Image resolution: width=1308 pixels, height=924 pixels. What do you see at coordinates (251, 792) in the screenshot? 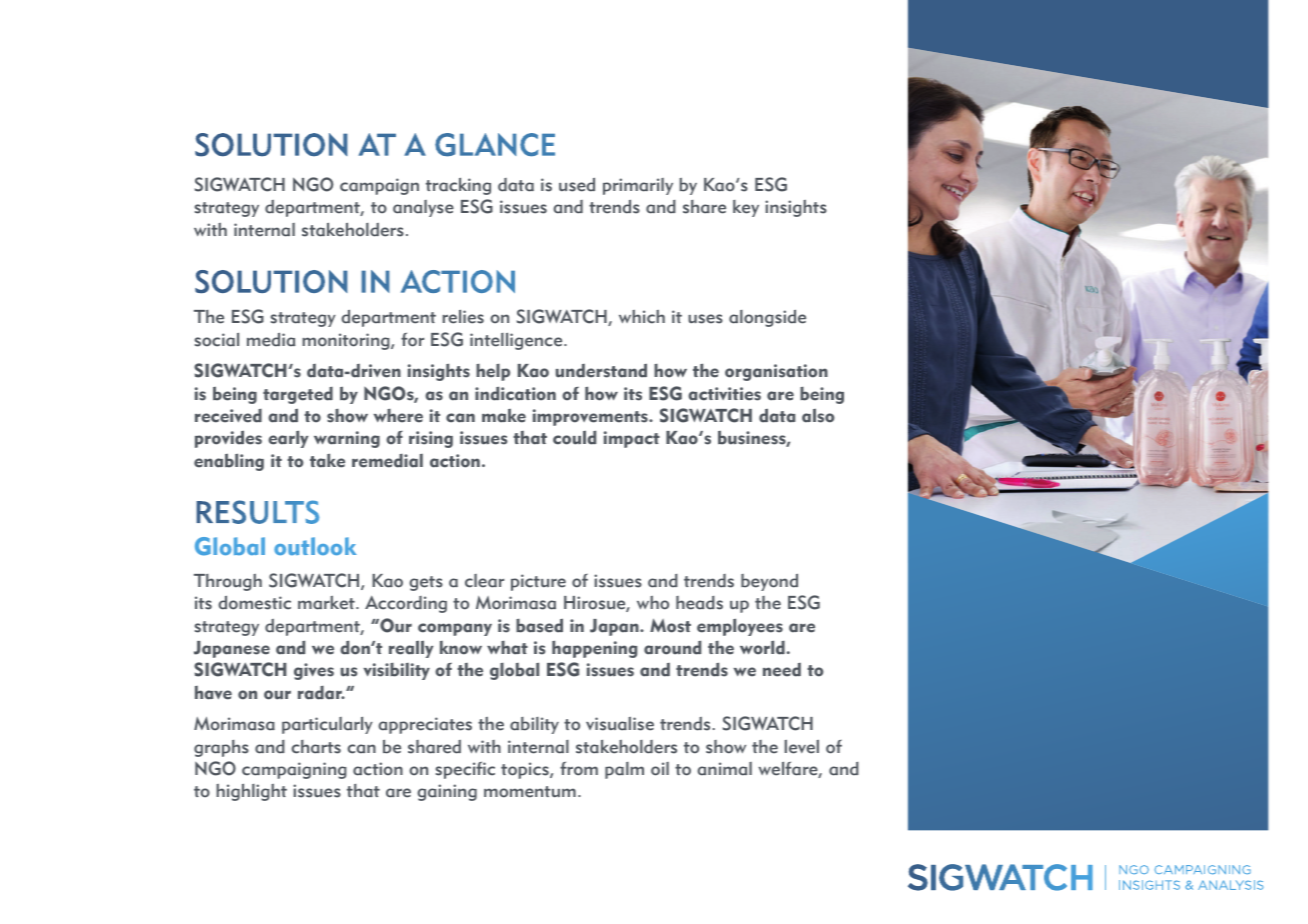
I see `highlight` at bounding box center [251, 792].
